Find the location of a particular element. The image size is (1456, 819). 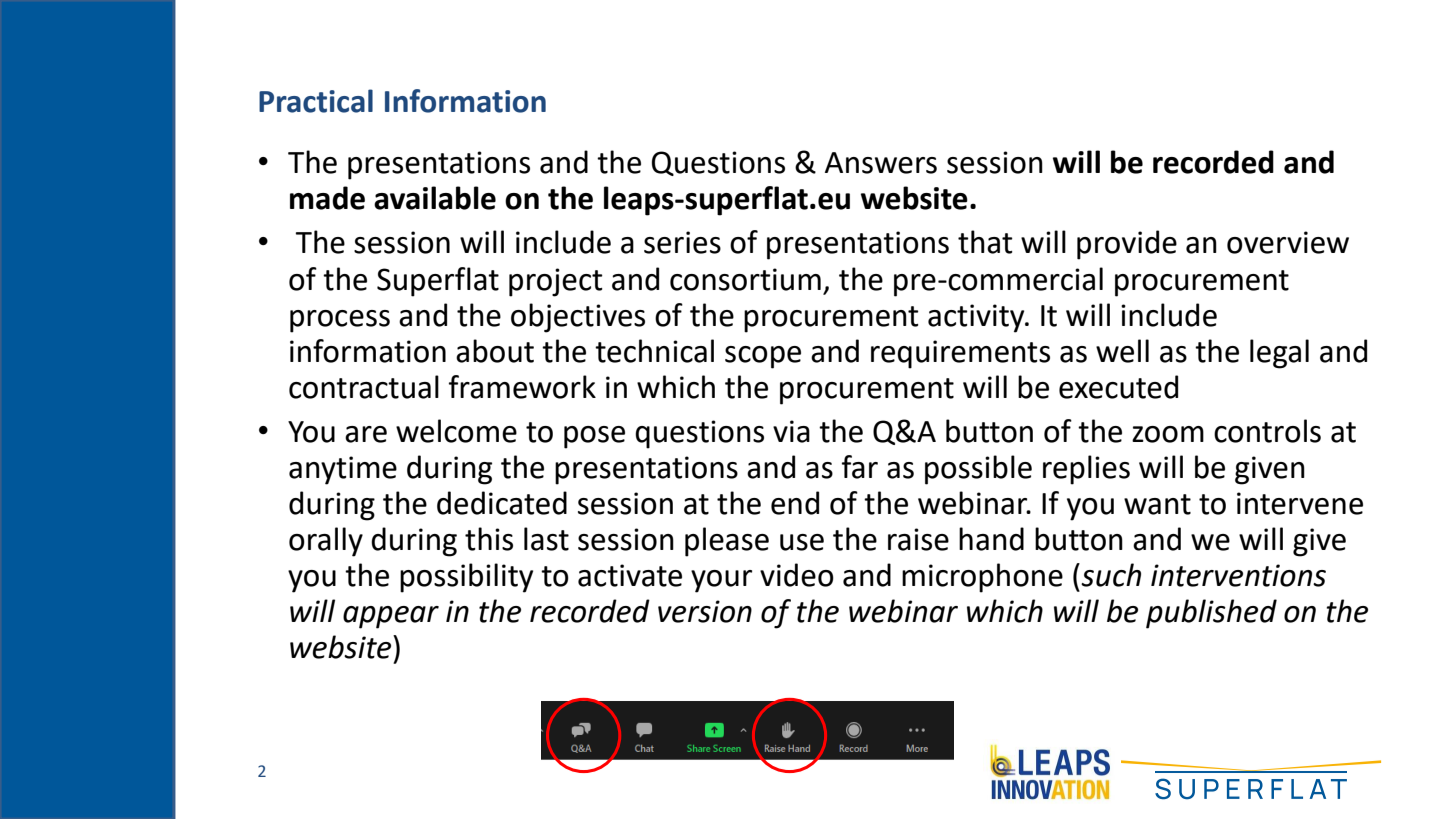

overview is located at coordinates (1288, 242).
